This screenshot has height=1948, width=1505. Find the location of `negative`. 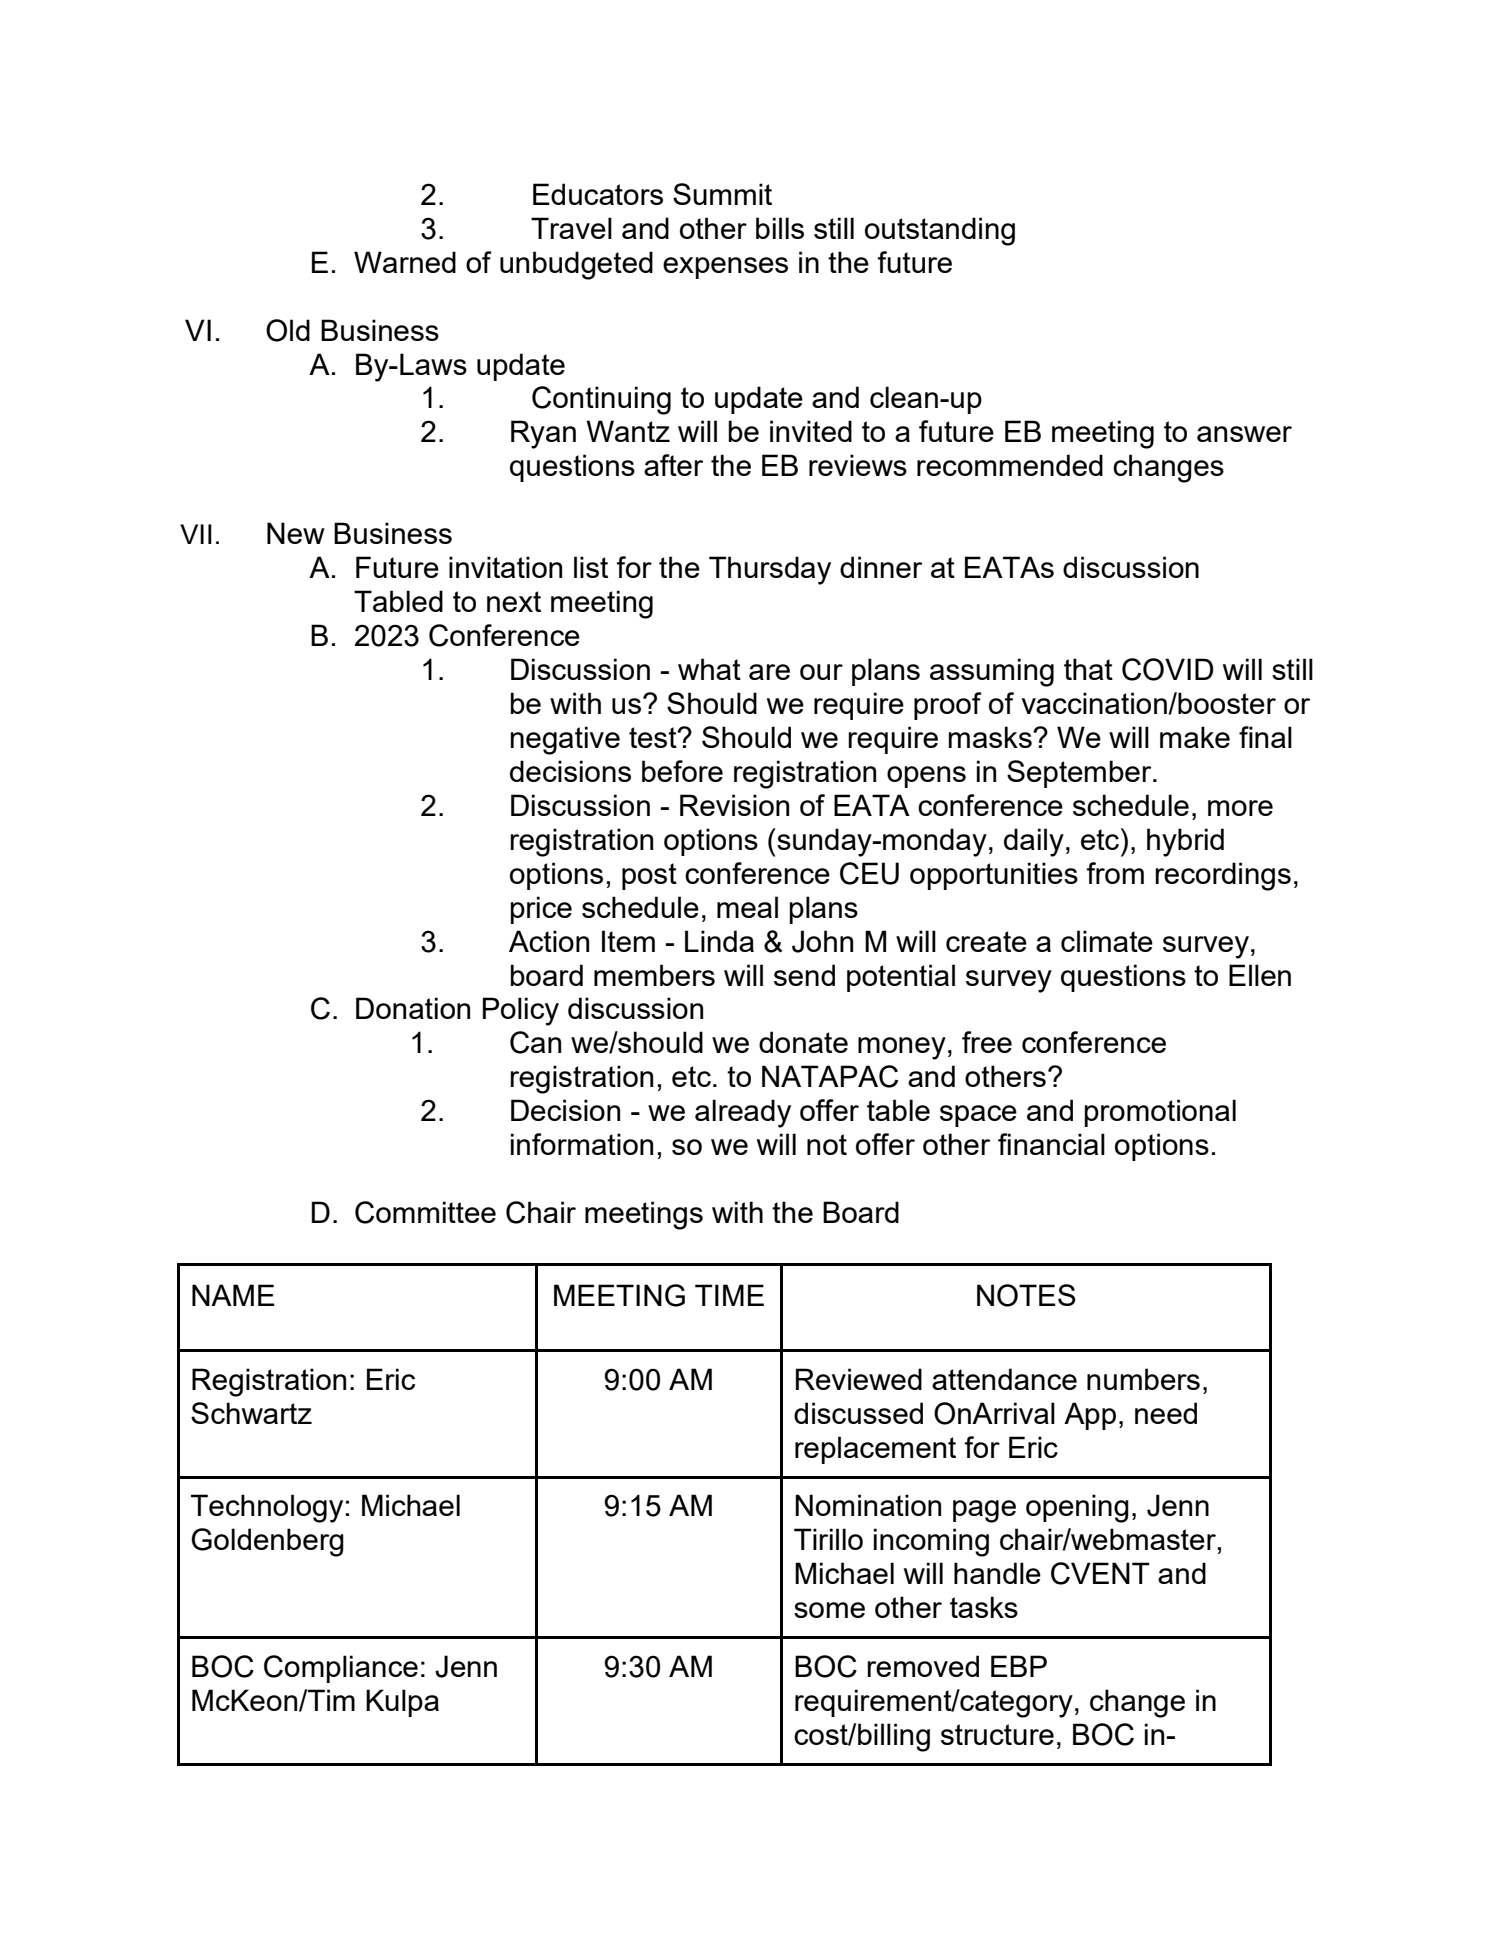

negative is located at coordinates (565, 740).
